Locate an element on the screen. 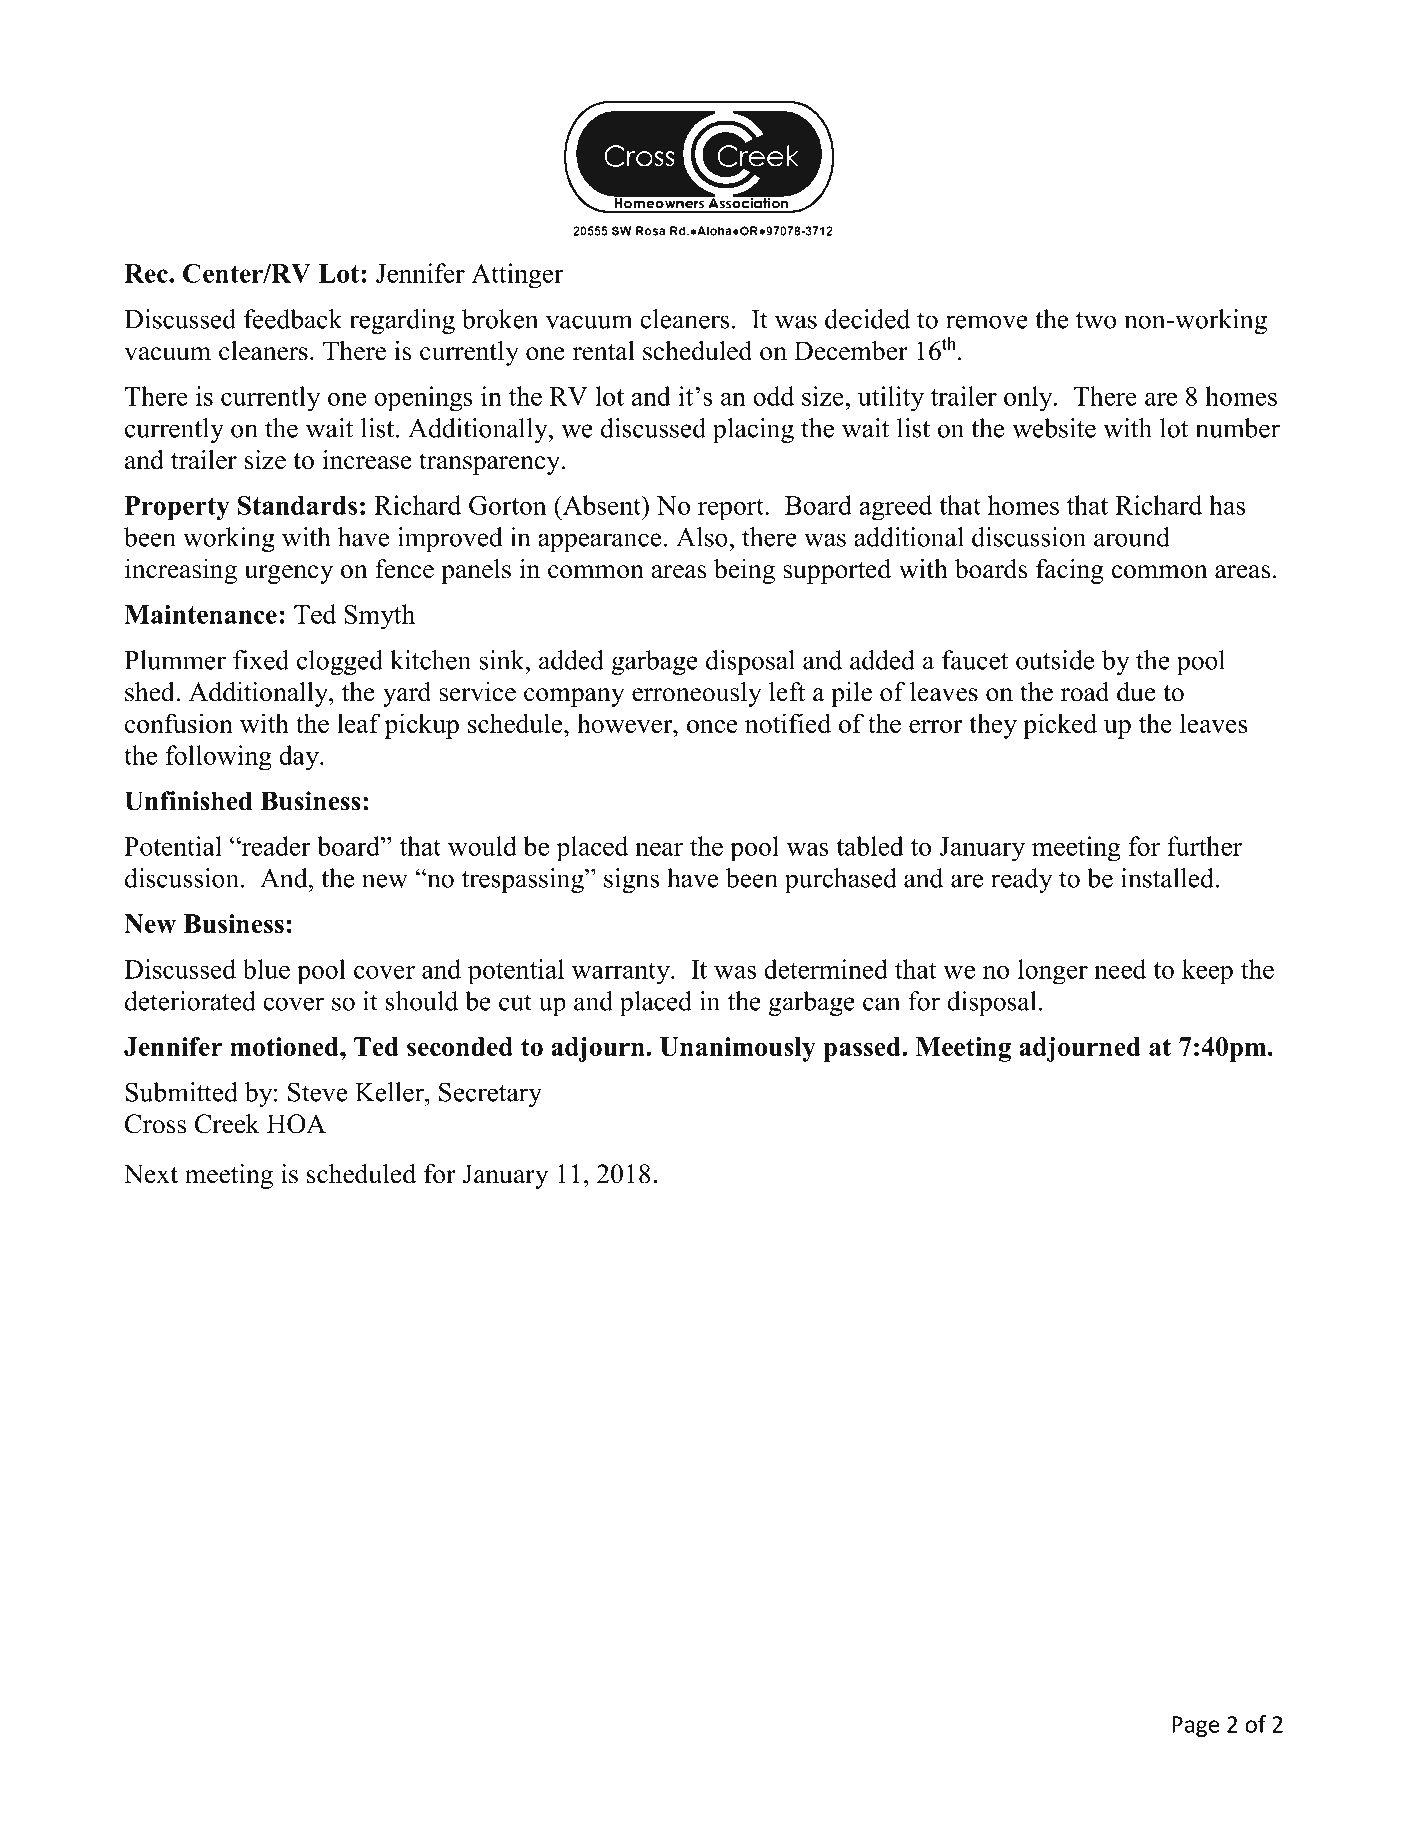 The image size is (1408, 1822). Next is located at coordinates (151, 1174).
